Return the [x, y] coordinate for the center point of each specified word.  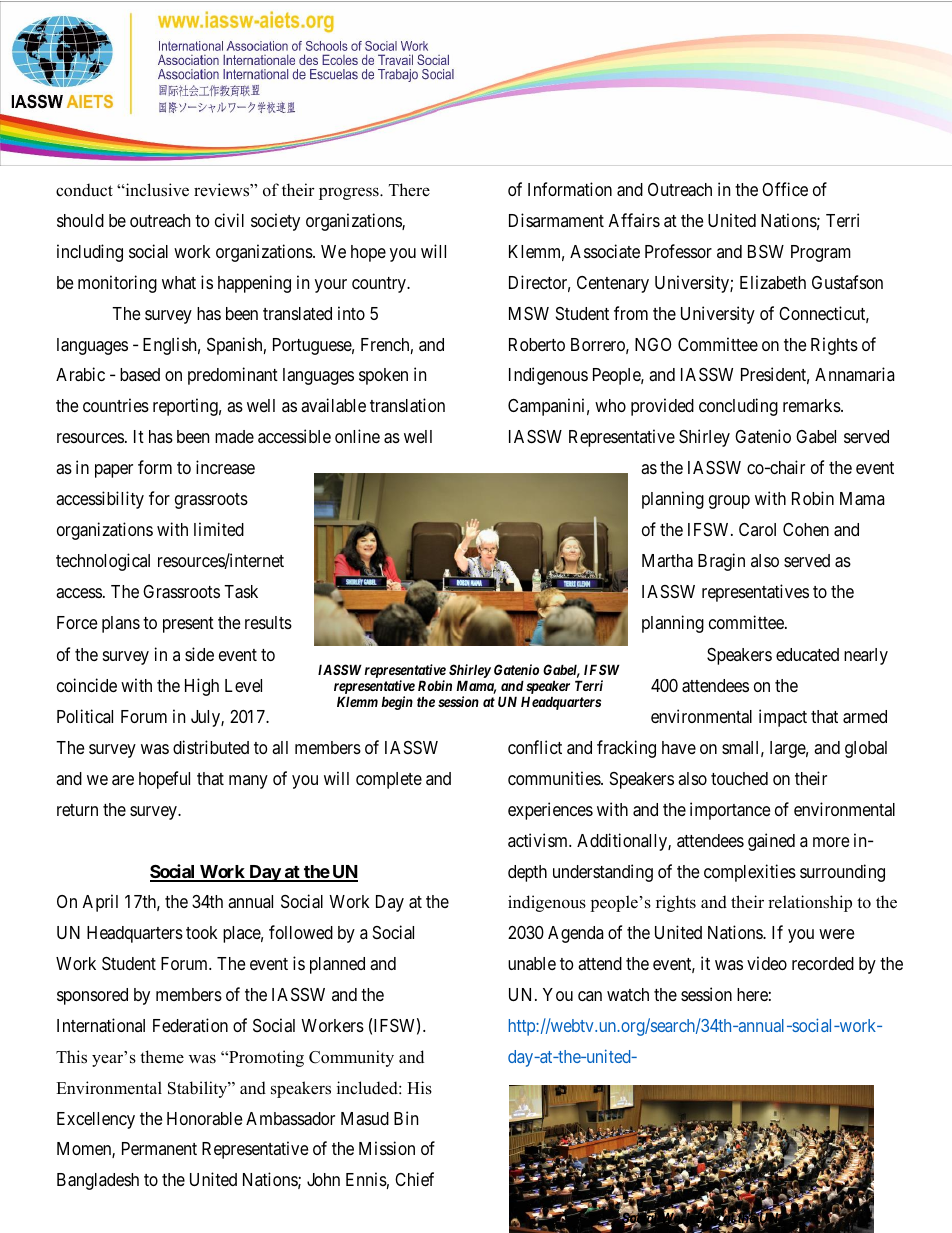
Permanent [159, 1148]
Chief [414, 1179]
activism [539, 840]
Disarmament [556, 220]
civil [229, 220]
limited [219, 529]
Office [785, 189]
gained [771, 842]
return [77, 810]
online [357, 436]
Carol [757, 529]
